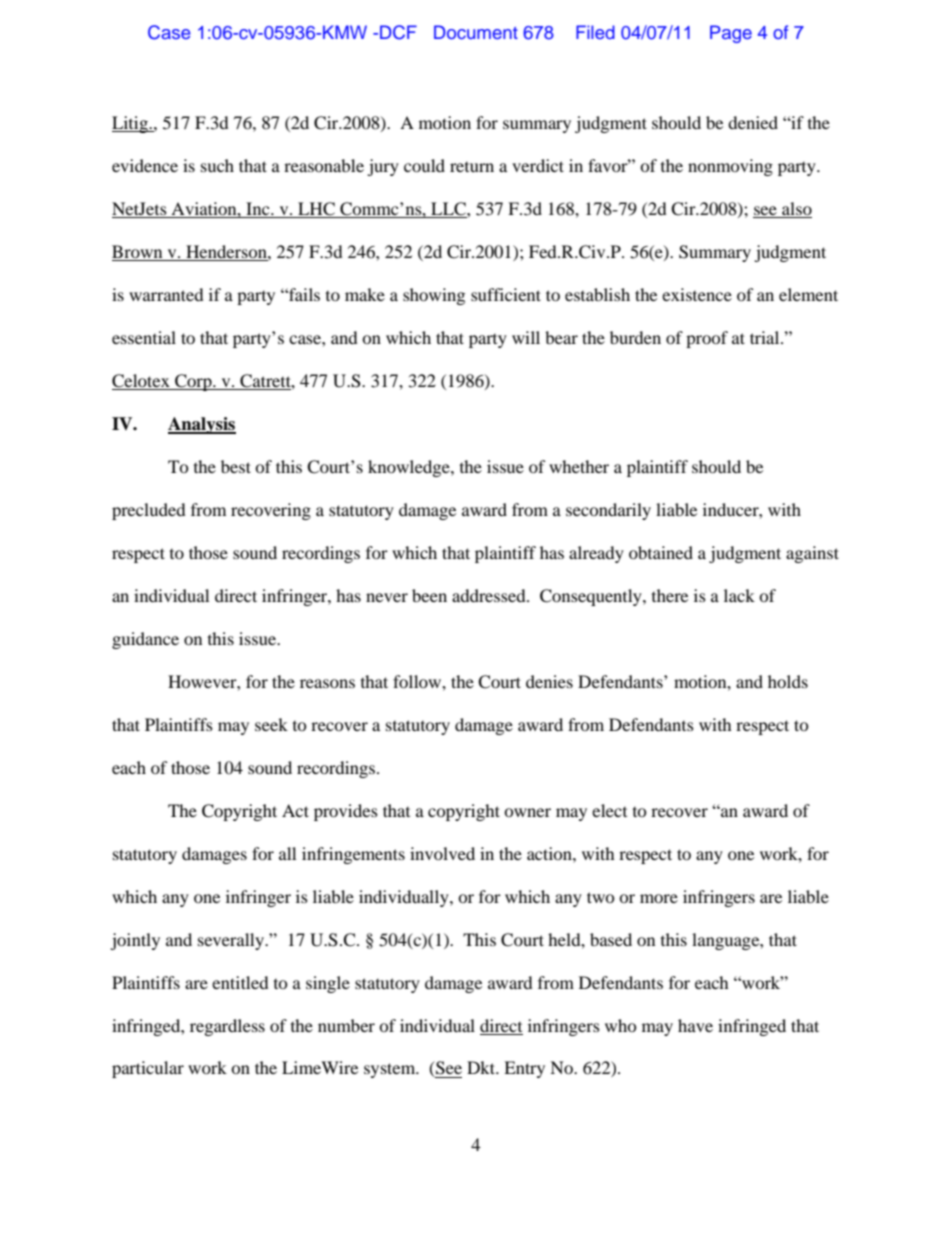 The width and height of the image is (952, 1233). What do you see at coordinates (731, 34) in the image?
I see `Page` at bounding box center [731, 34].
